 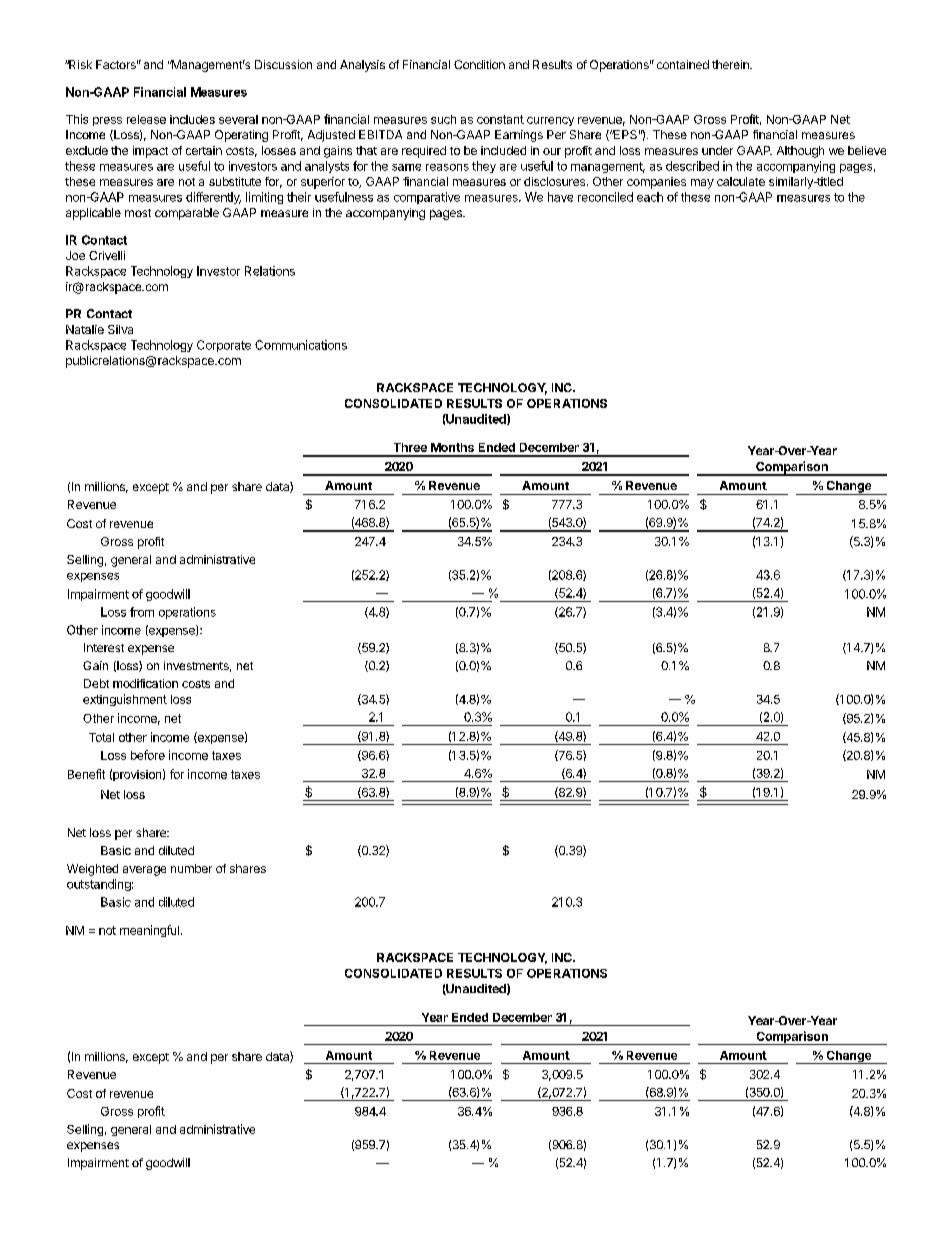 What do you see at coordinates (452, 447) in the document?
I see `Months` at bounding box center [452, 447].
